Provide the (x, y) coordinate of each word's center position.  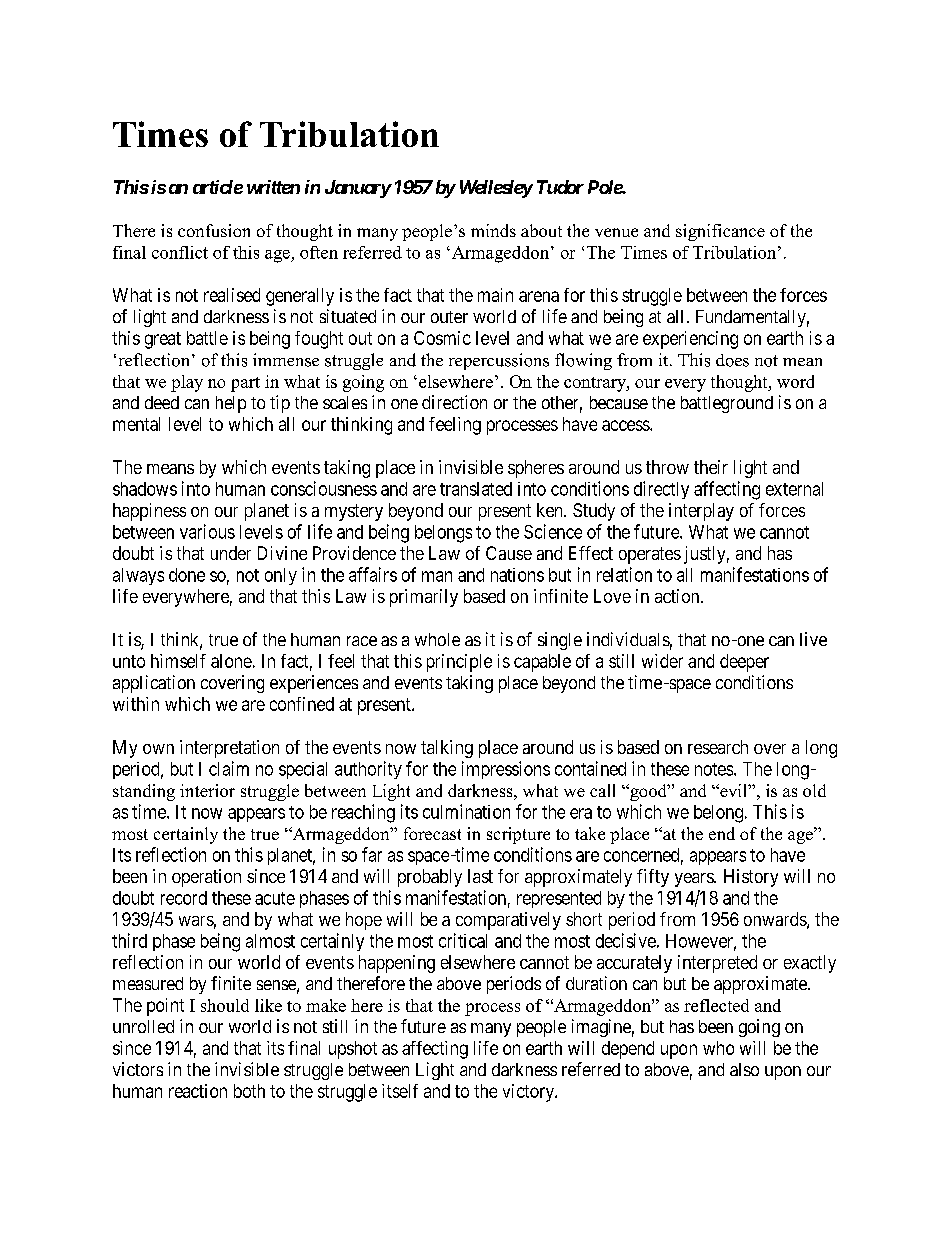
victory (529, 1093)
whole (437, 639)
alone (231, 661)
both (249, 1091)
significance (720, 232)
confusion (214, 230)
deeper (744, 663)
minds (493, 230)
